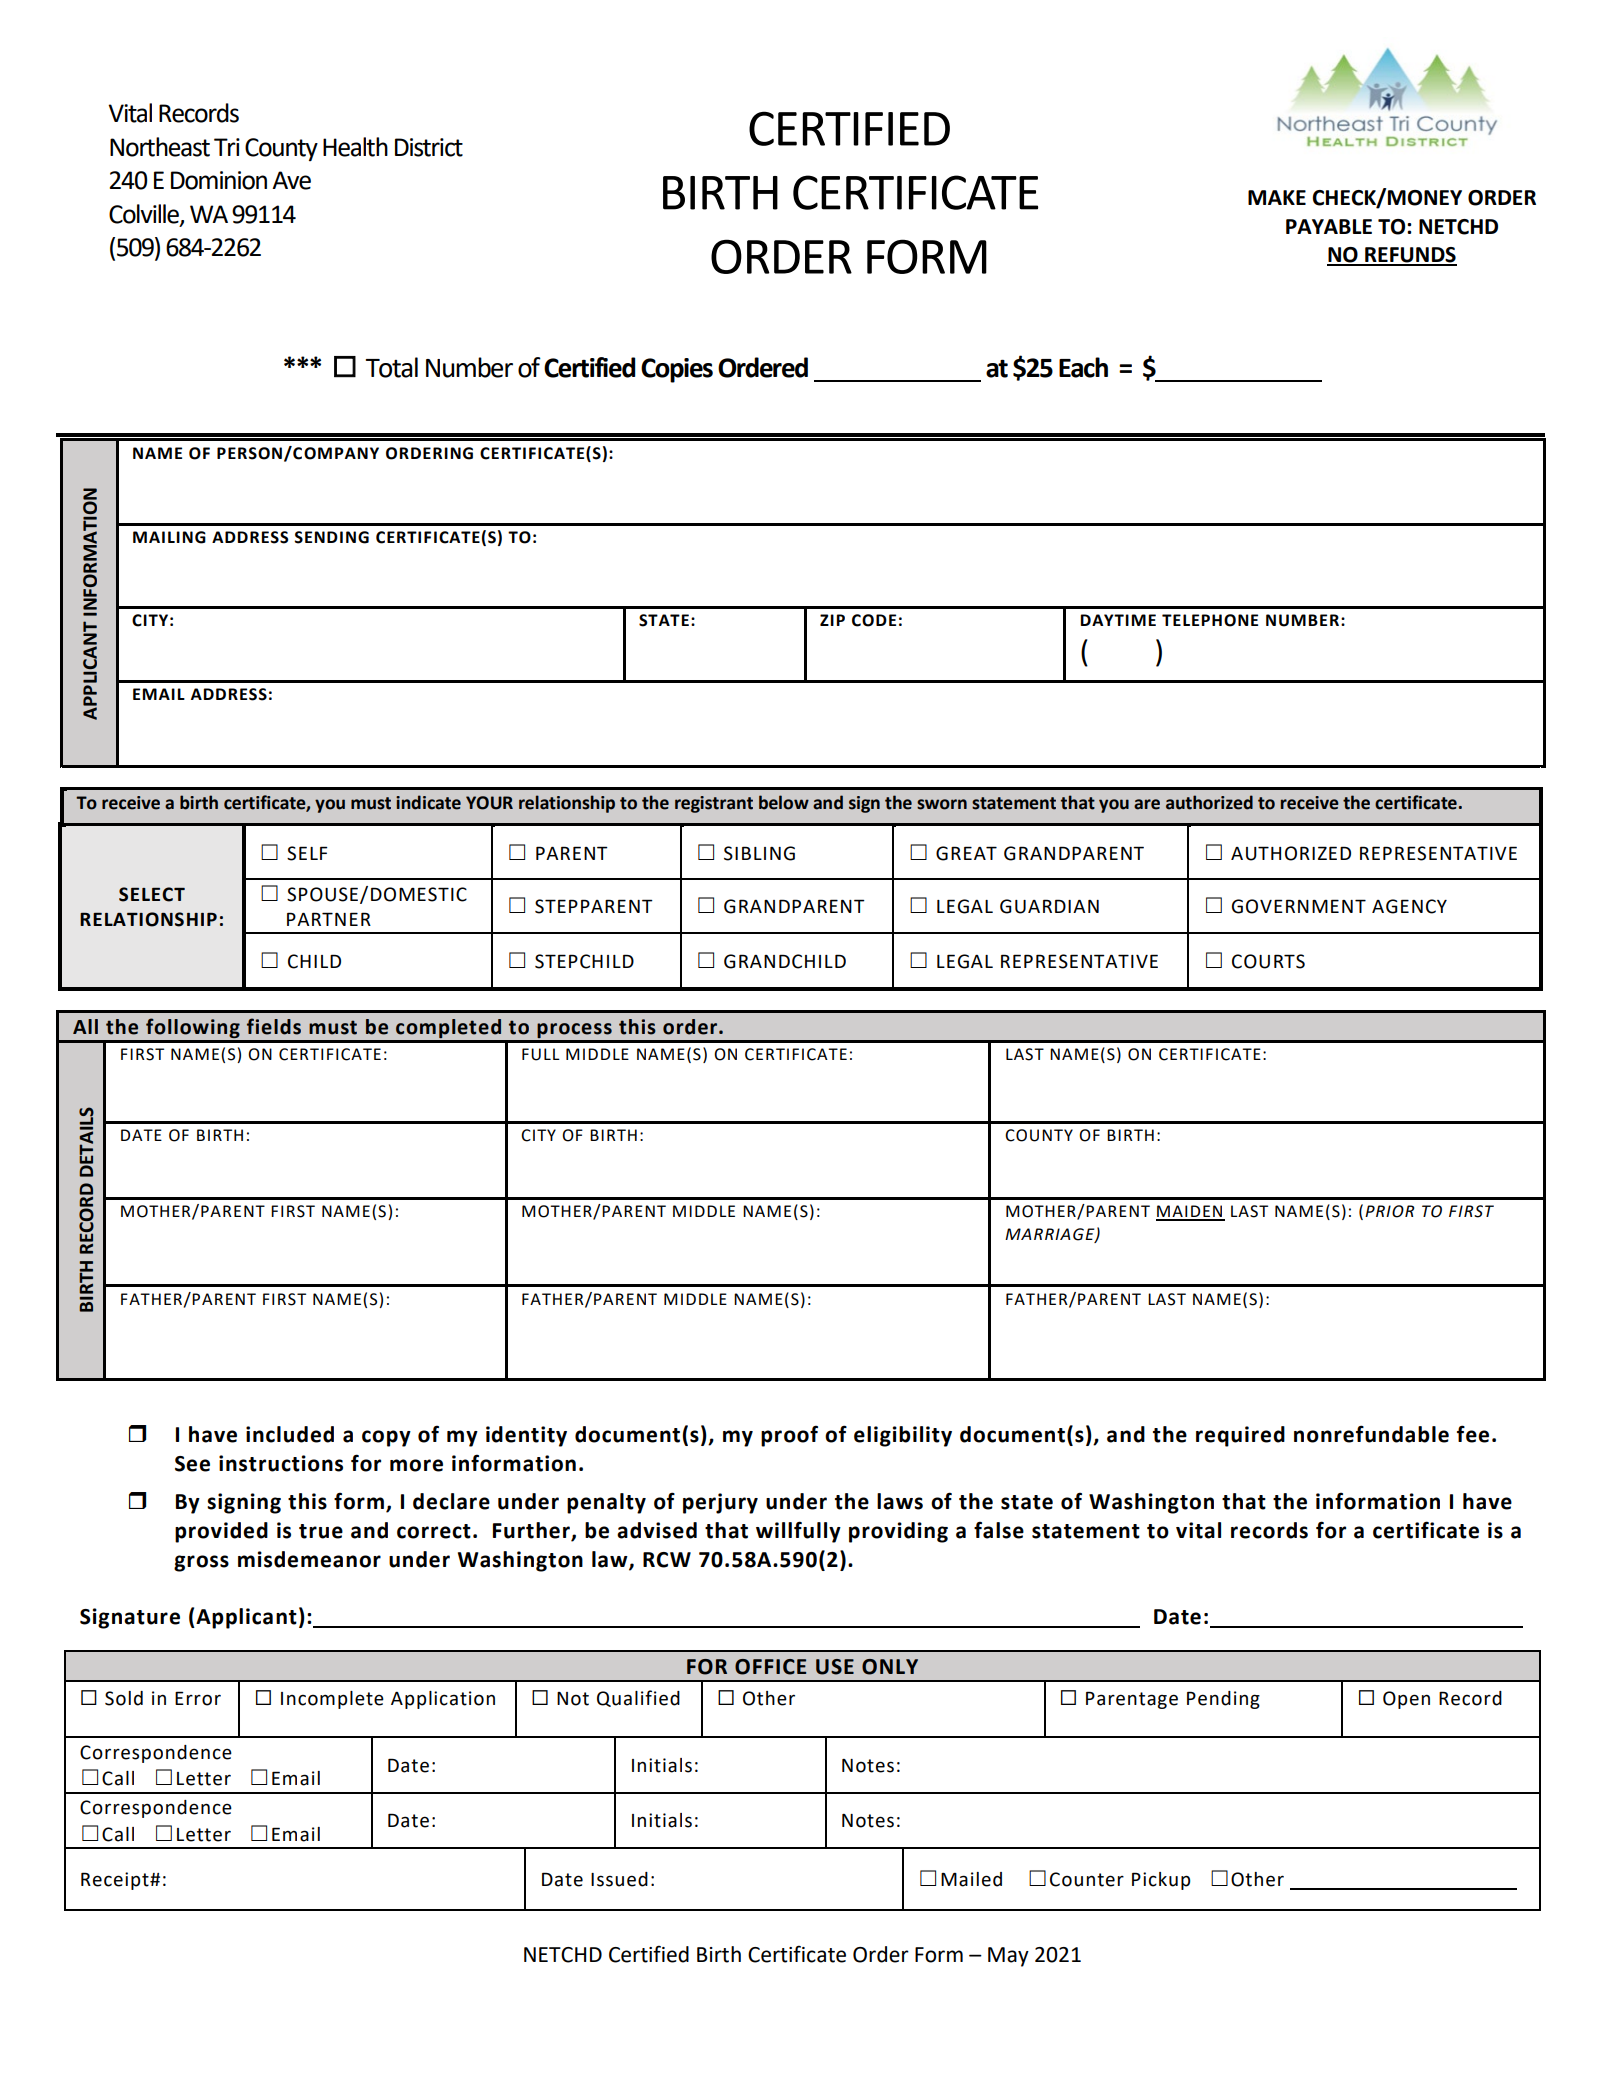 This screenshot has height=2077, width=1605. Describe the element at coordinates (219, 180) in the screenshot. I see `Dominion` at that location.
